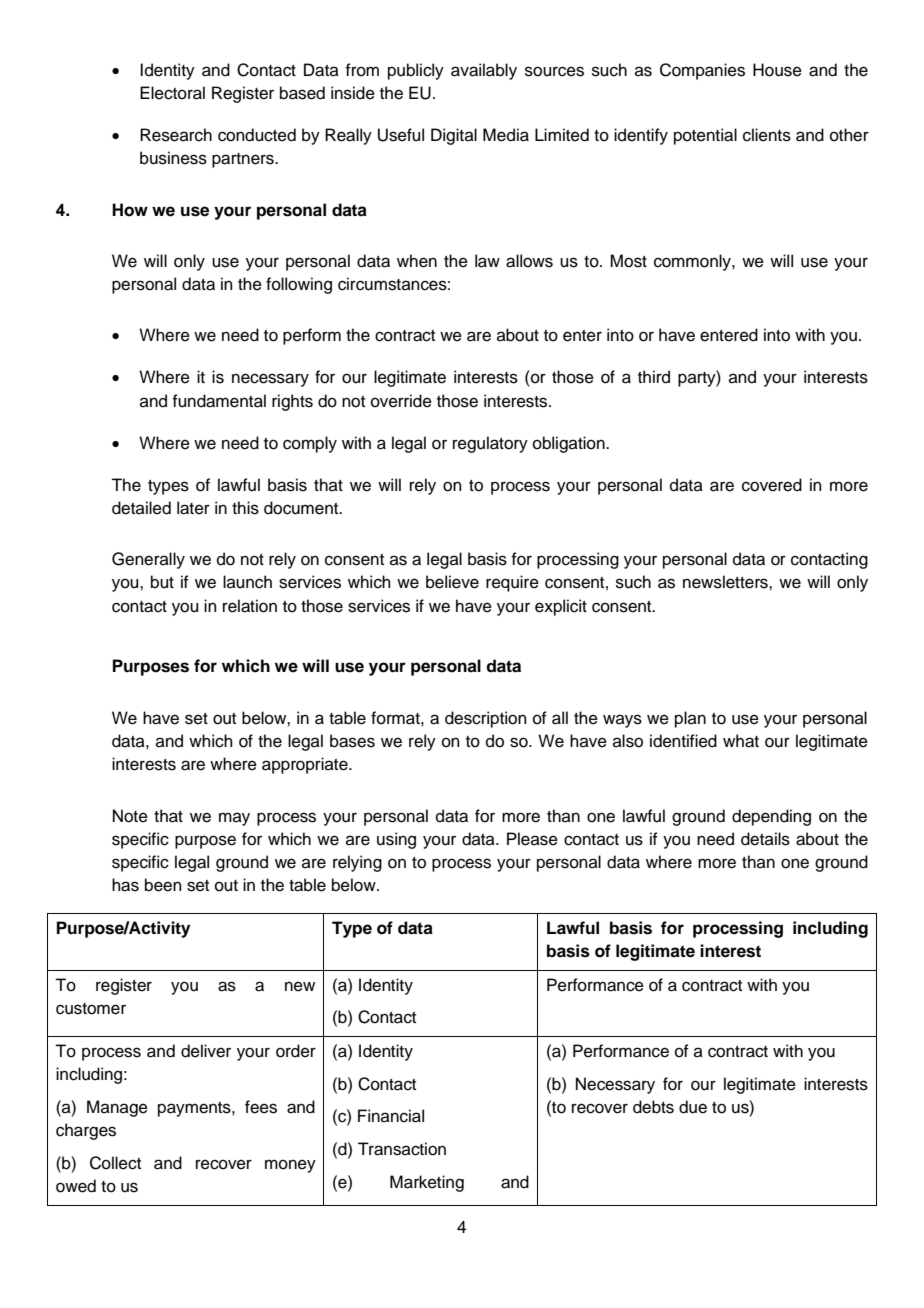  Describe the element at coordinates (767, 135) in the image. I see `clients` at that location.
